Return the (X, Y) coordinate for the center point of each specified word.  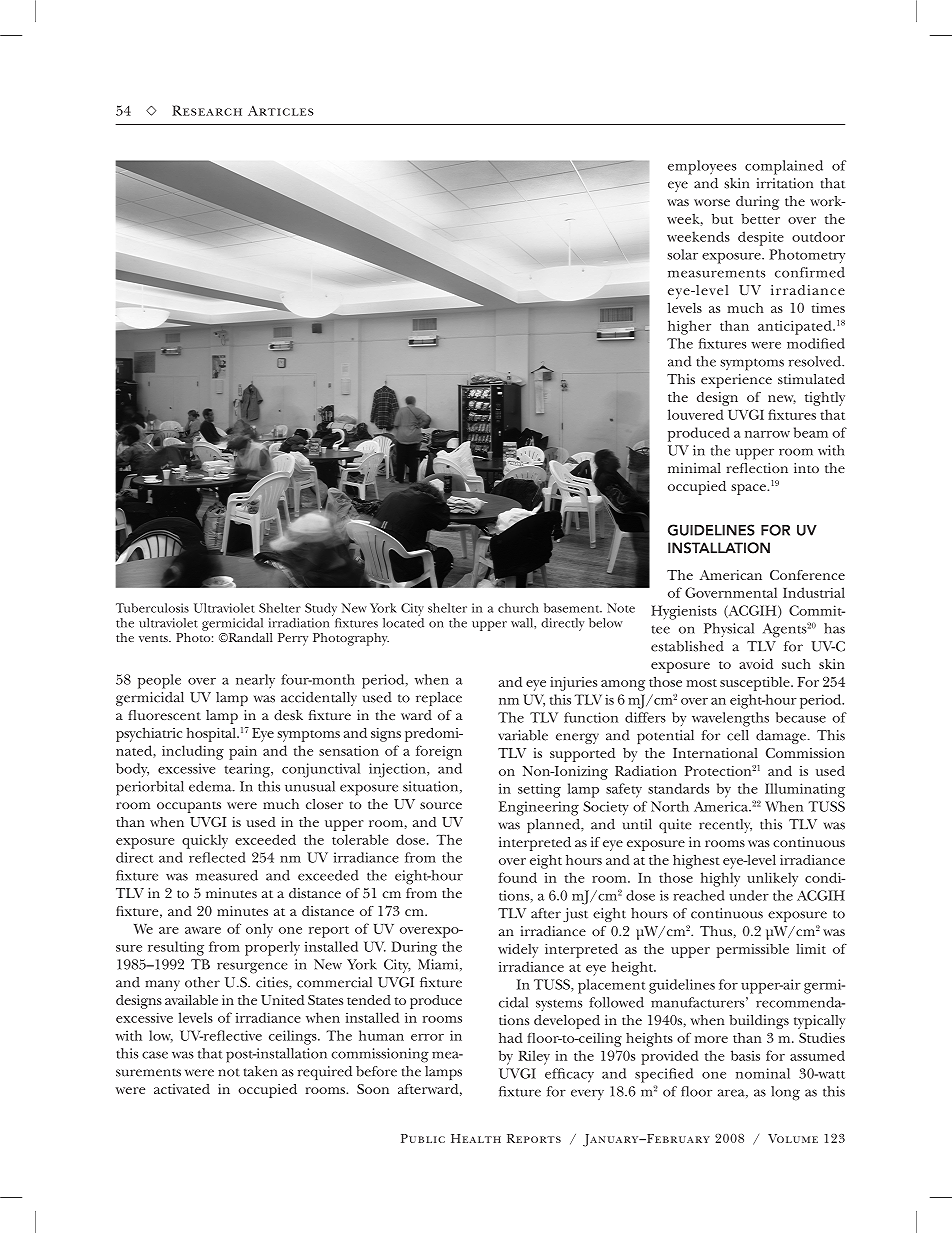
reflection (757, 468)
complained (784, 167)
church (518, 608)
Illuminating (805, 790)
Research (207, 110)
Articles (281, 111)
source (441, 805)
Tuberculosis (152, 608)
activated (182, 1089)
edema (211, 786)
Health (476, 1138)
